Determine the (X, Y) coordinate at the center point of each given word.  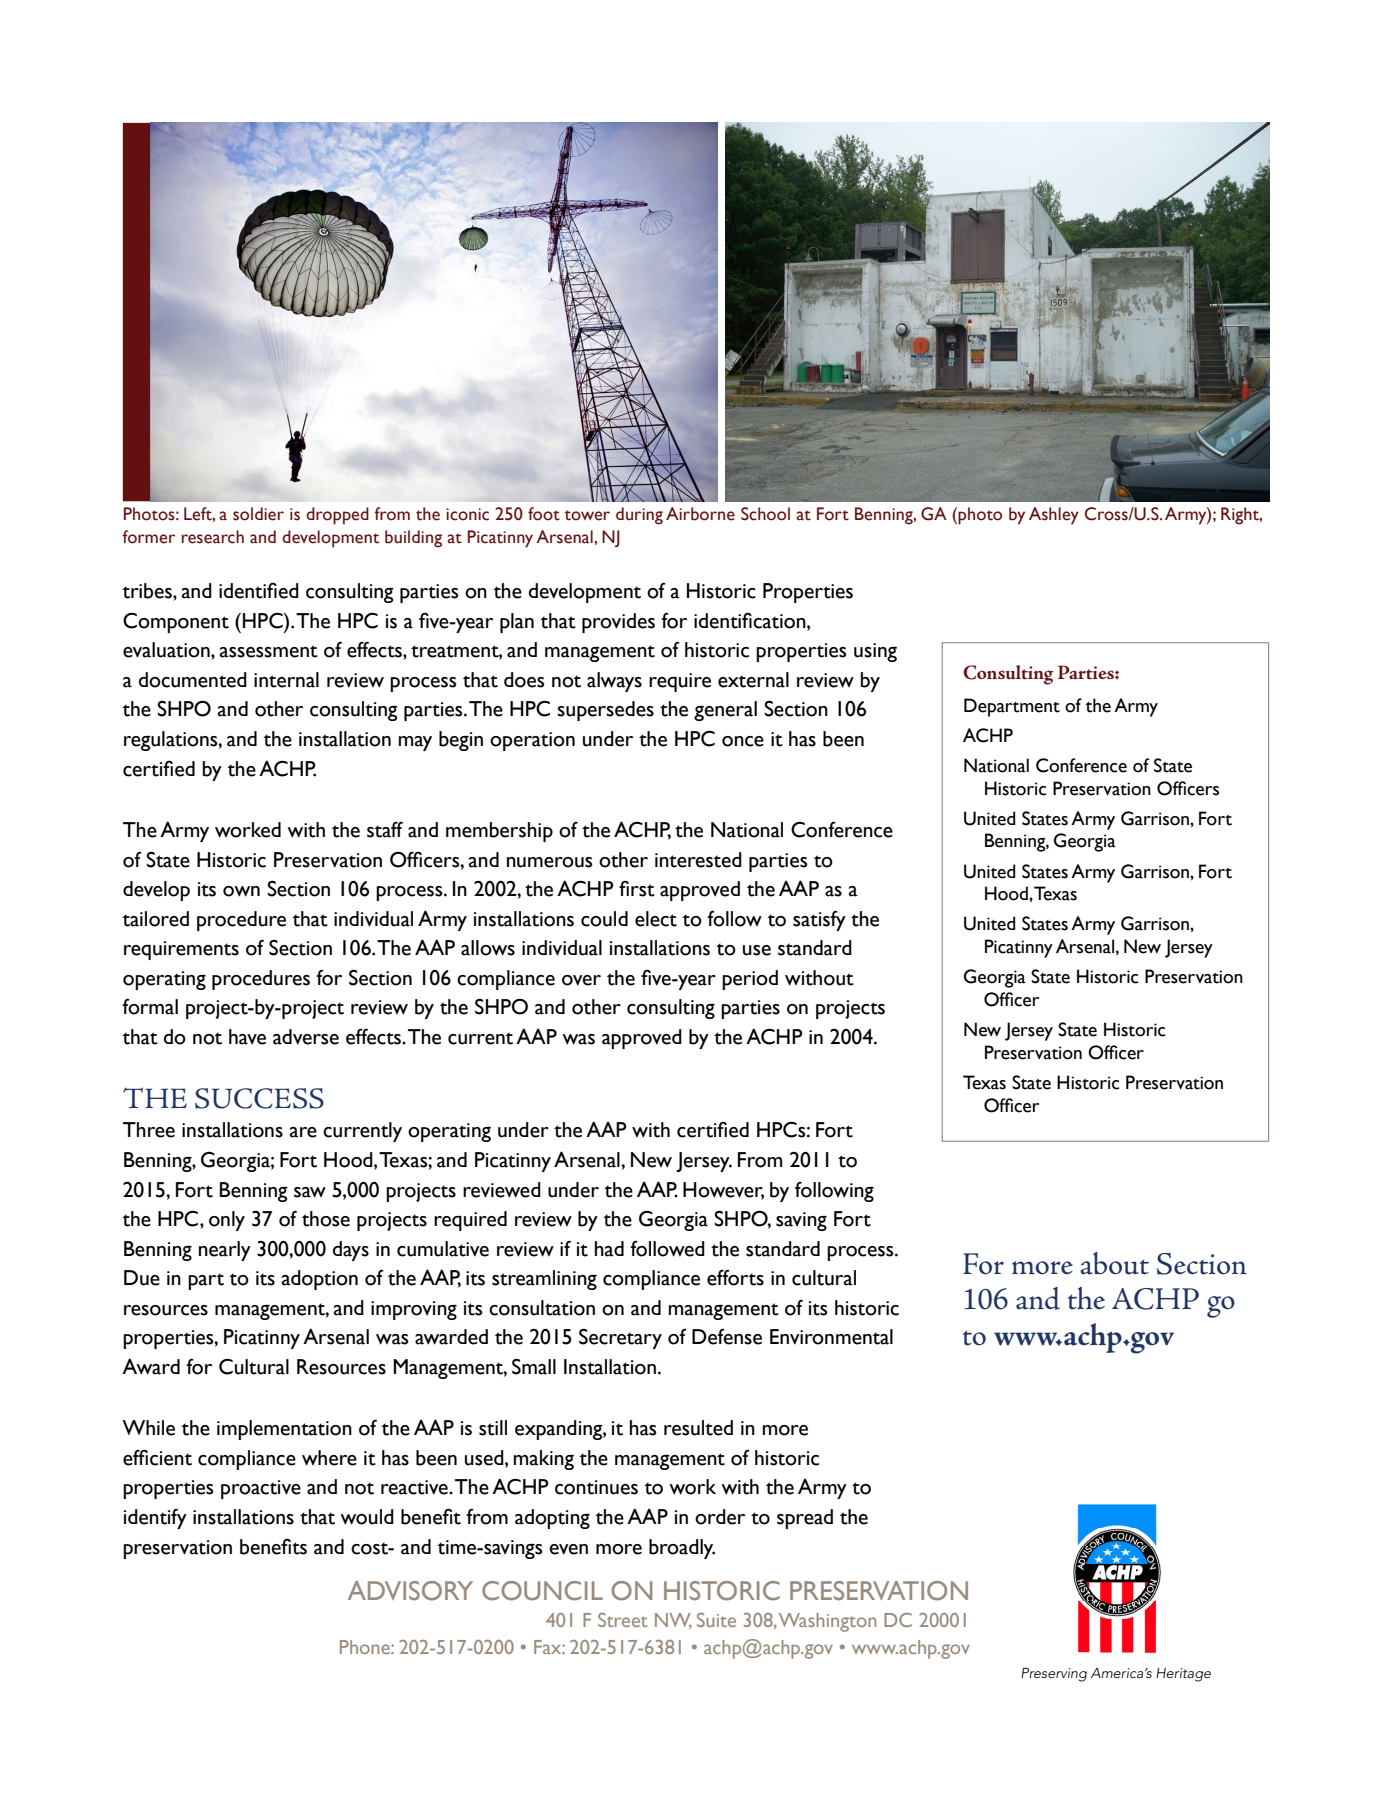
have (247, 1037)
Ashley (1054, 516)
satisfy (819, 921)
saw (310, 1192)
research (213, 537)
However (723, 1190)
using (875, 652)
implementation (284, 1430)
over (581, 980)
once (743, 741)
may (415, 743)
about (1114, 1263)
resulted (698, 1428)
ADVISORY (410, 1591)
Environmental (831, 1337)
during (639, 516)
